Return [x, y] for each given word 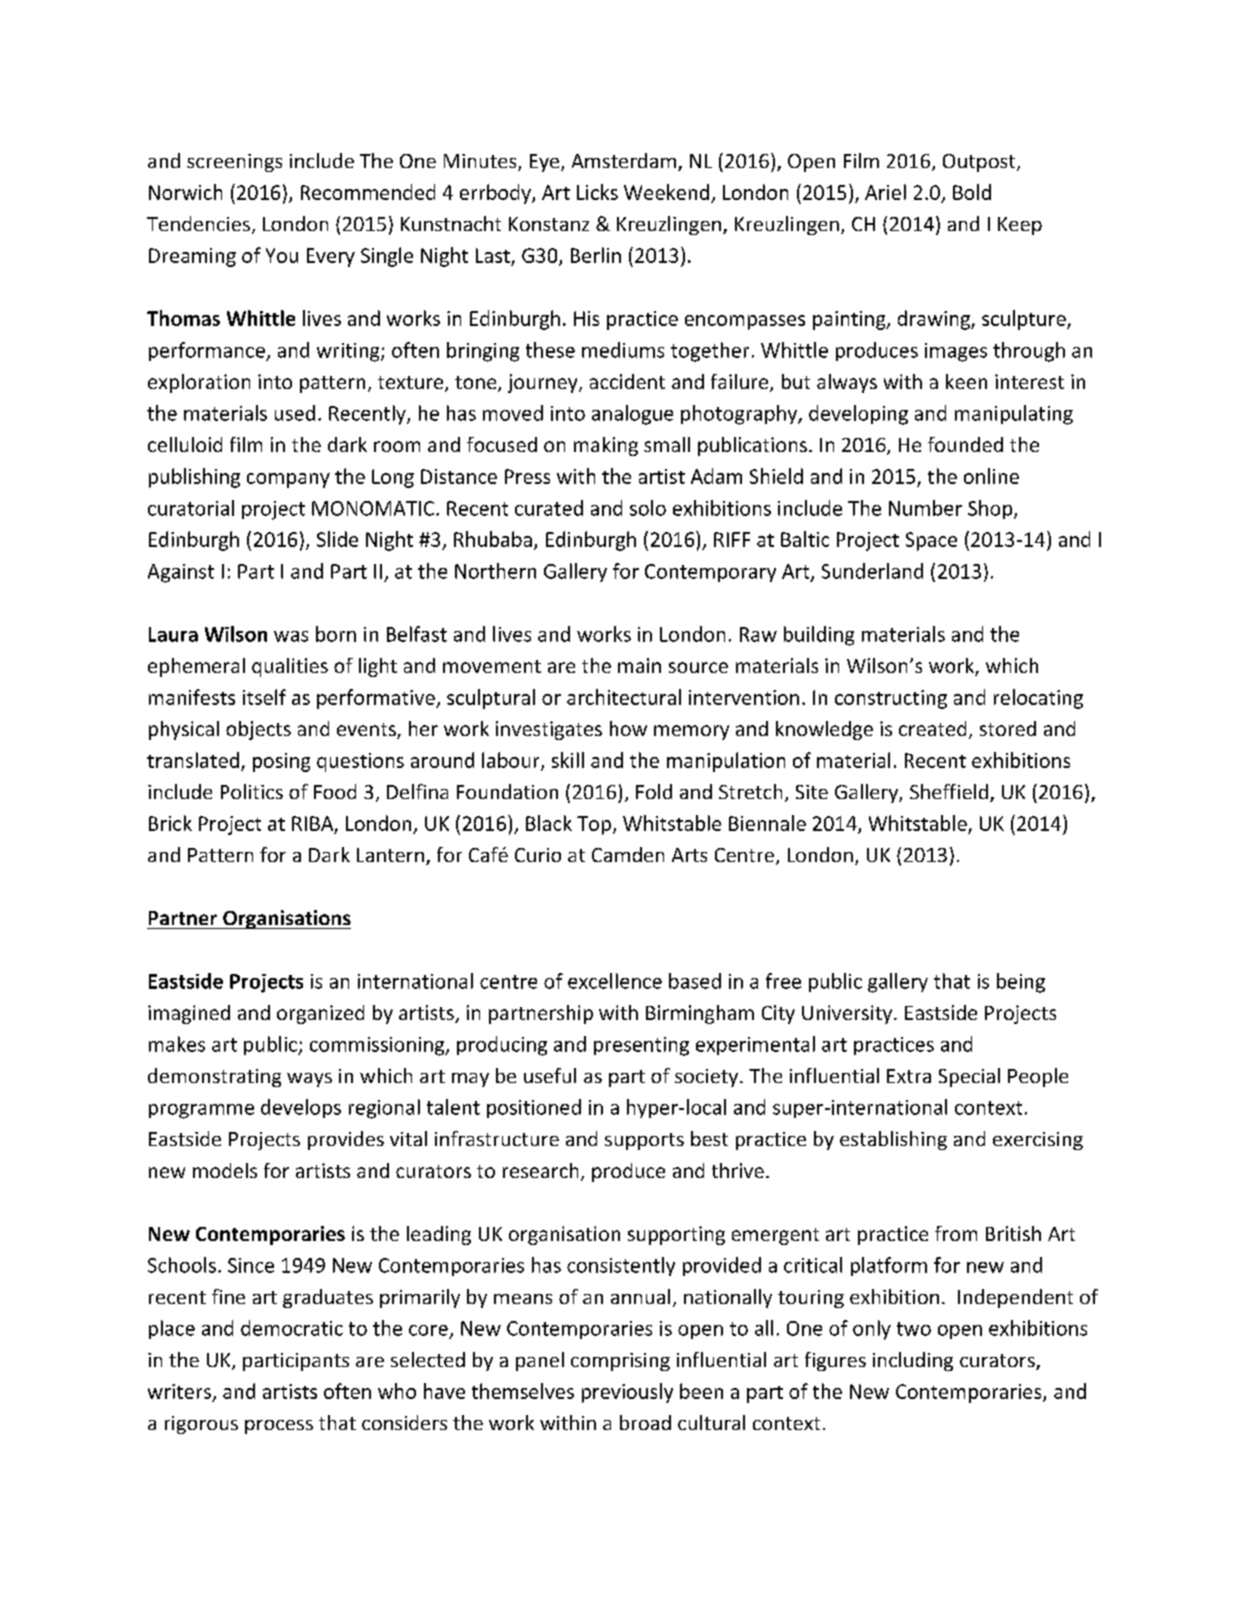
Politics [252, 791]
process [279, 1427]
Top [594, 825]
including [913, 1361]
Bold [972, 192]
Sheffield [949, 791]
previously [627, 1393]
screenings [234, 163]
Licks [597, 192]
